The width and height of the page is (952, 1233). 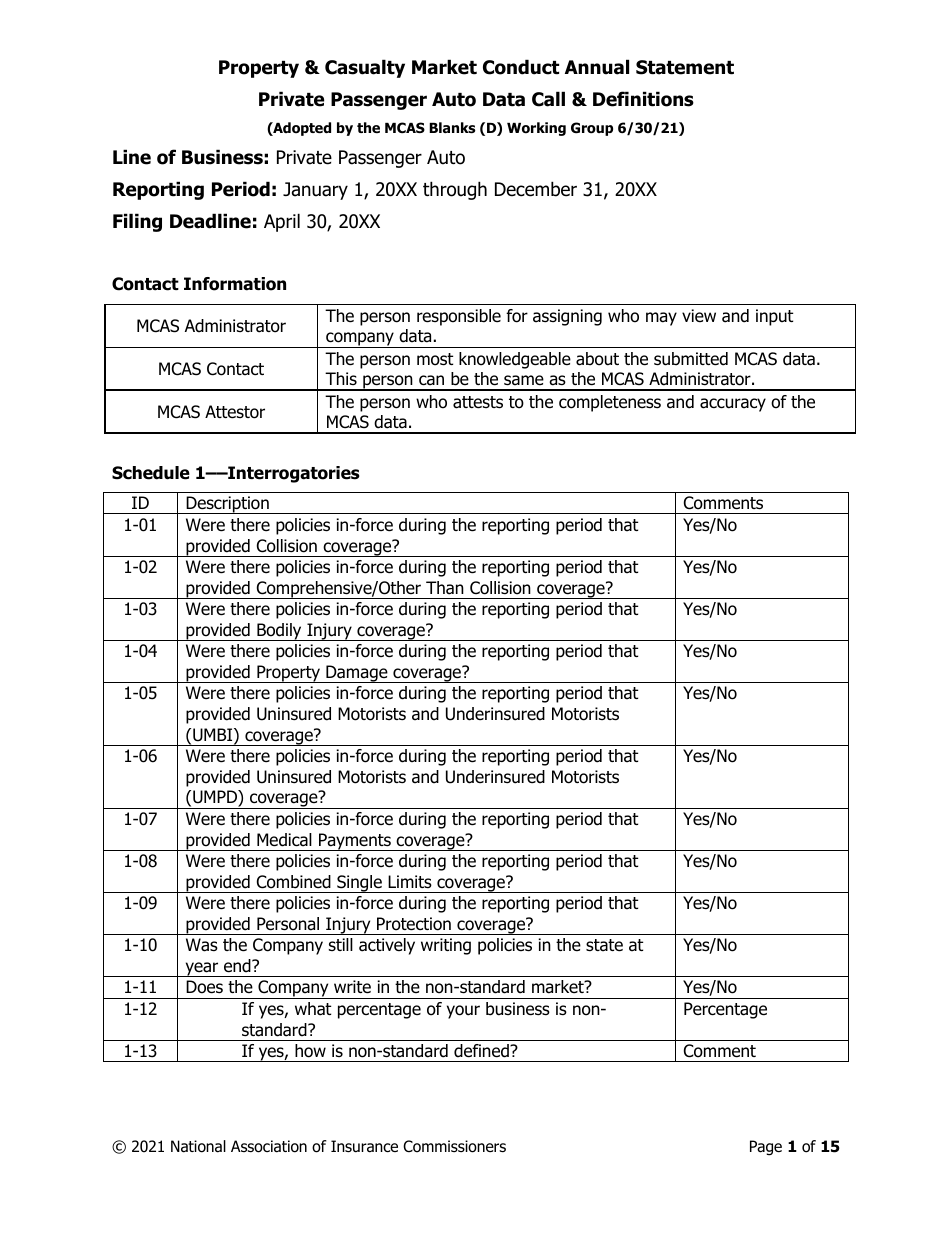 What do you see at coordinates (410, 881) in the page?
I see `Limits` at bounding box center [410, 881].
